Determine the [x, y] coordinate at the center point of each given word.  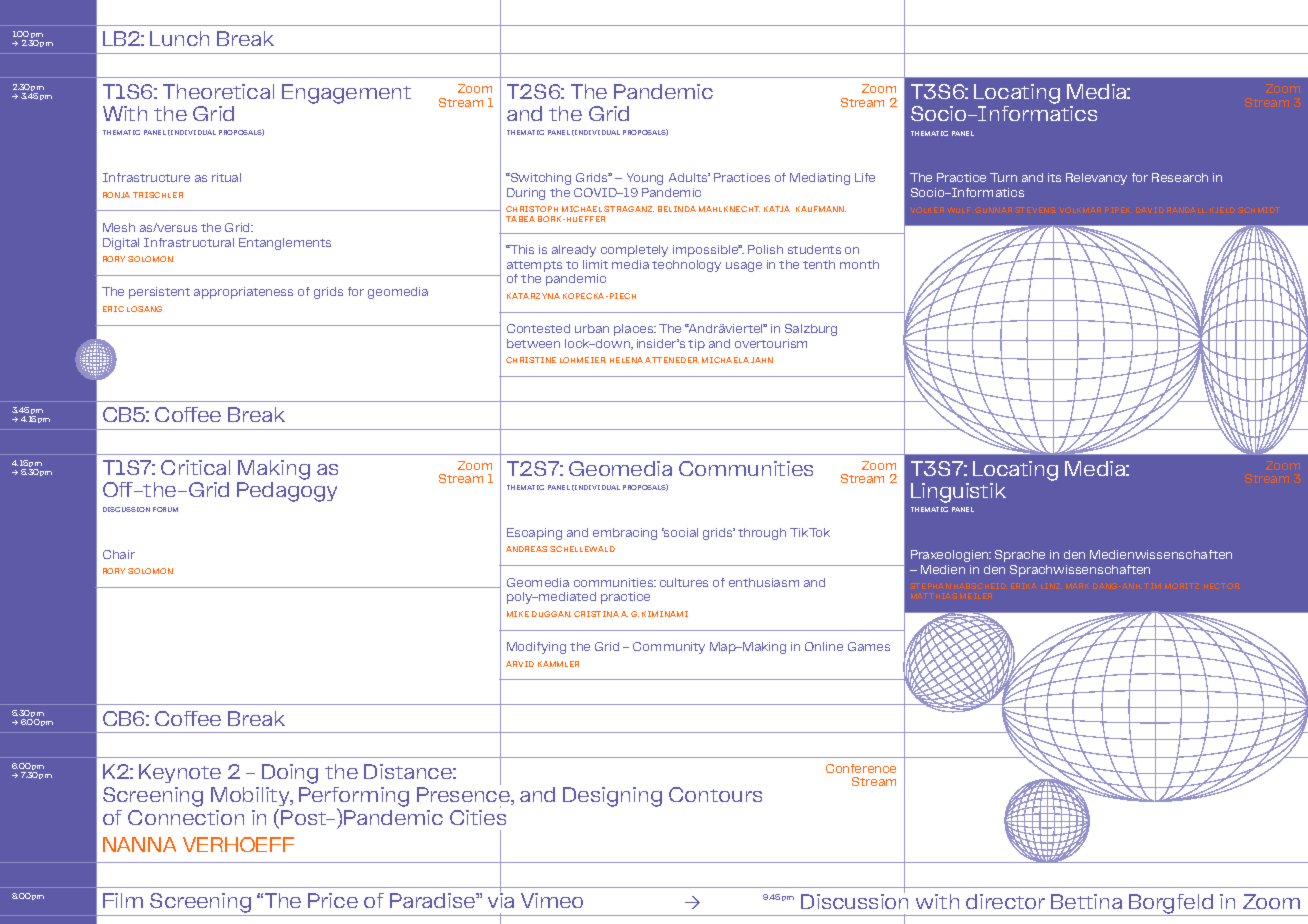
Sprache [1020, 556]
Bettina [1086, 901]
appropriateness [243, 293]
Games [869, 646]
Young [645, 179]
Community [669, 648]
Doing [290, 774]
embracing [625, 534]
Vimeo [552, 900]
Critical [195, 467]
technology [686, 266]
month [859, 264]
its [1054, 177]
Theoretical [218, 91]
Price [333, 900]
